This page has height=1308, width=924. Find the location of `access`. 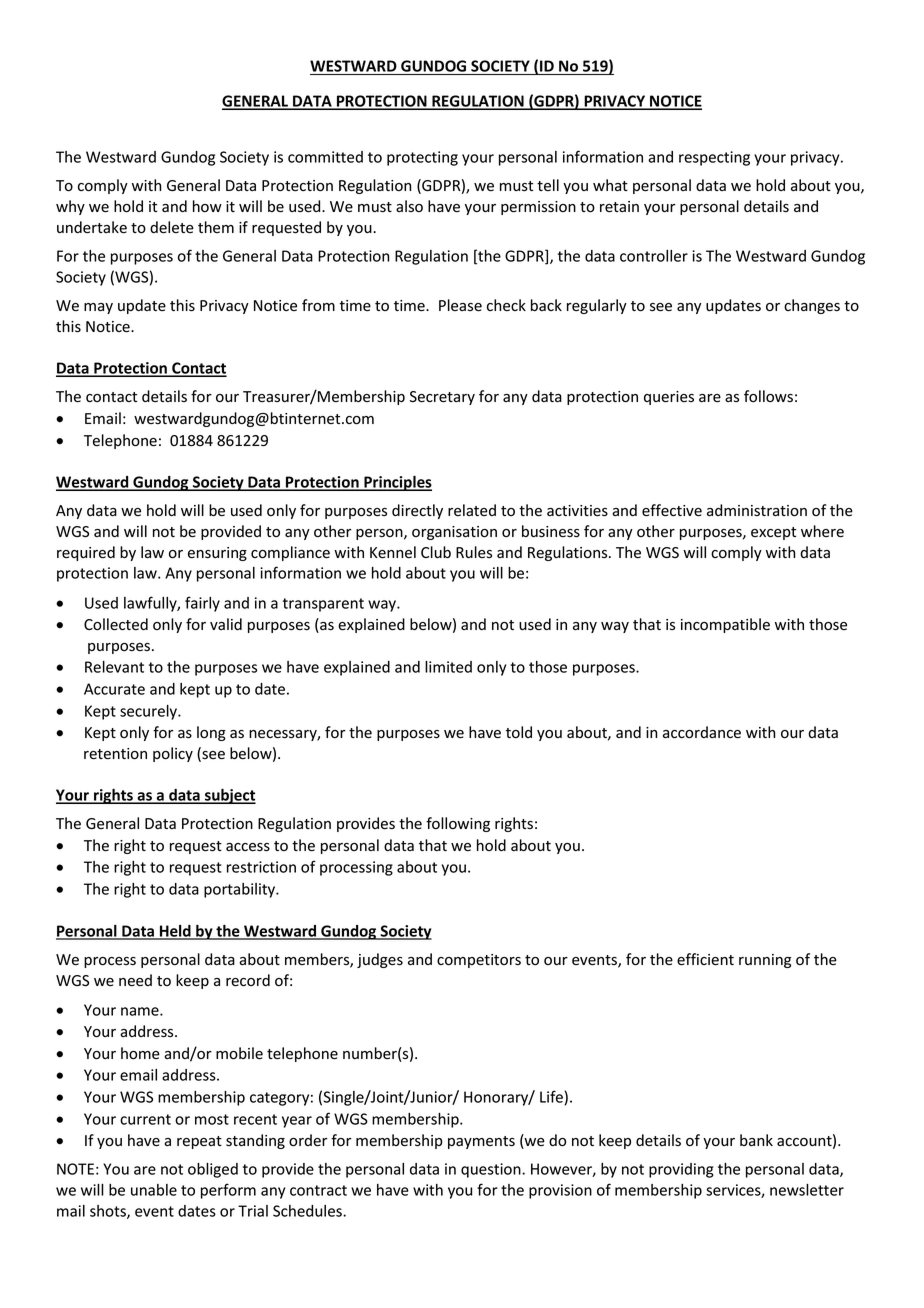

access is located at coordinates (248, 847).
